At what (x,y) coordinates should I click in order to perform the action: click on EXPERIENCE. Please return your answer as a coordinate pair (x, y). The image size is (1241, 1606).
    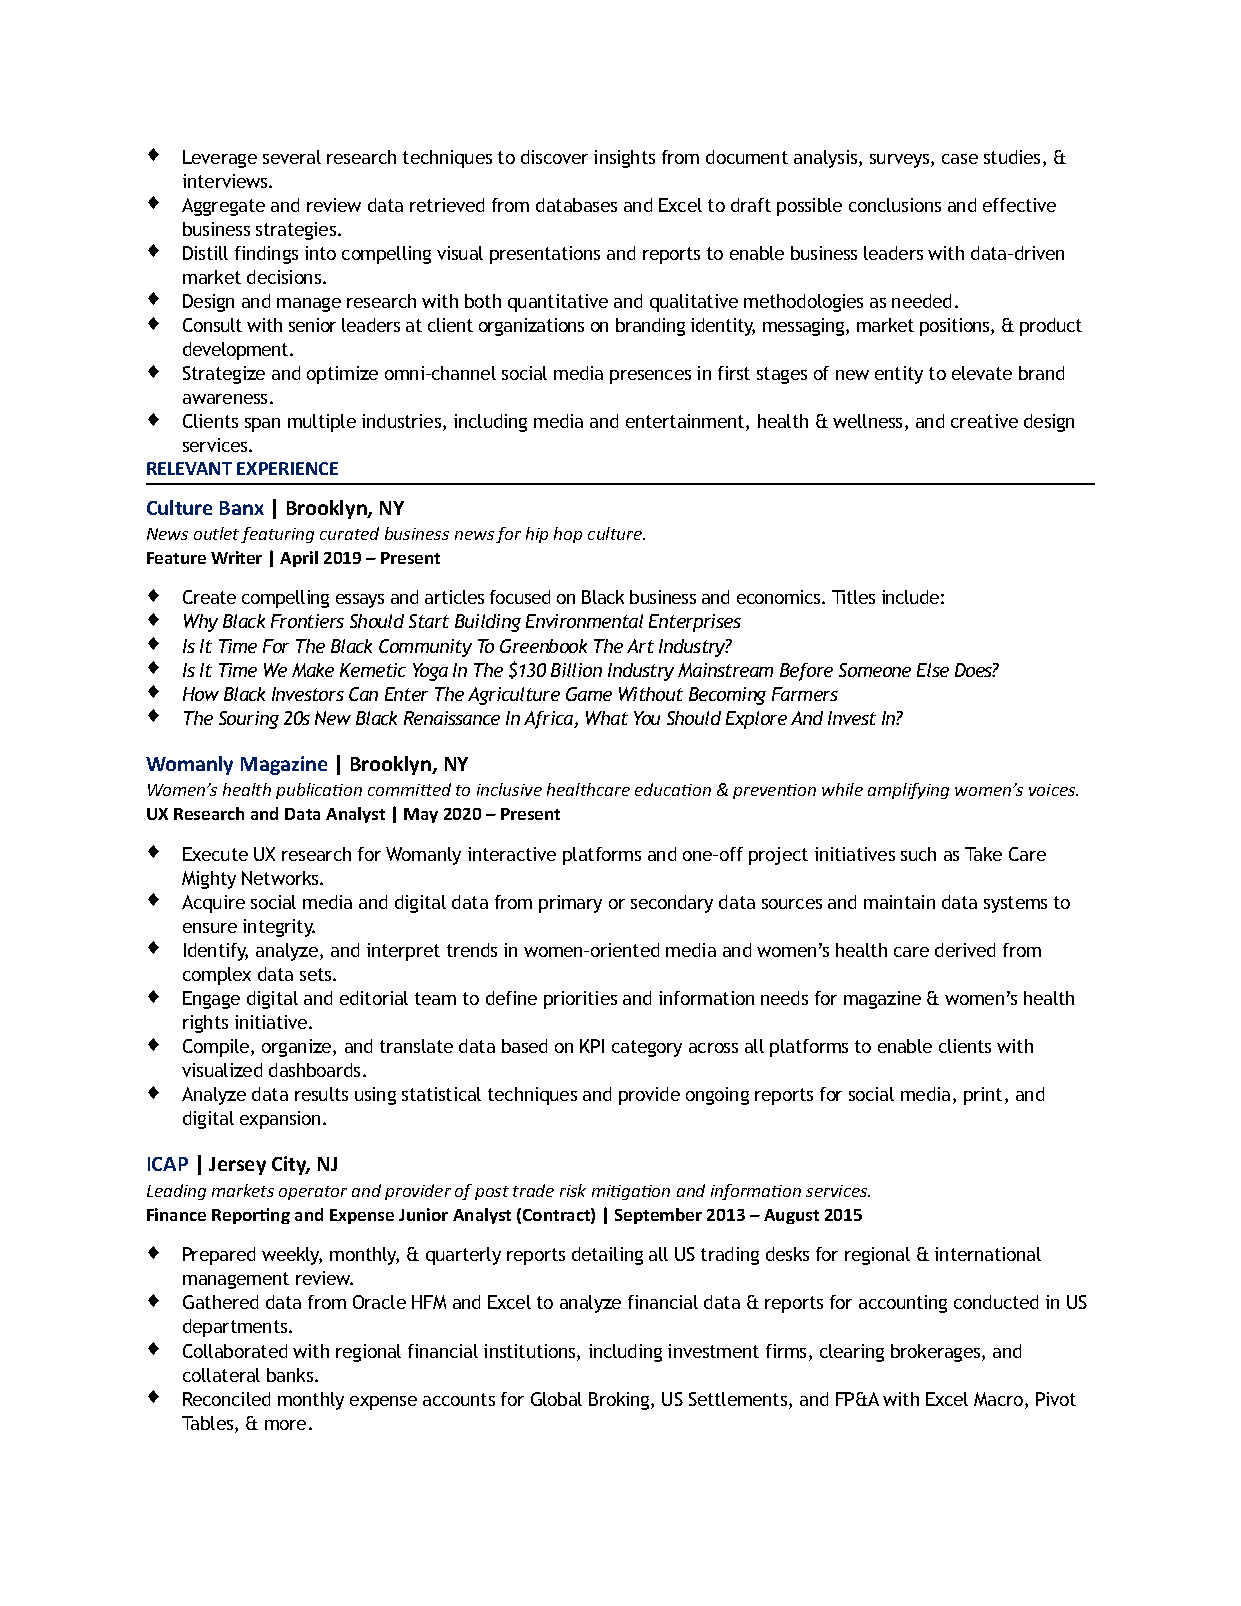
    Looking at the image, I should click on (287, 468).
